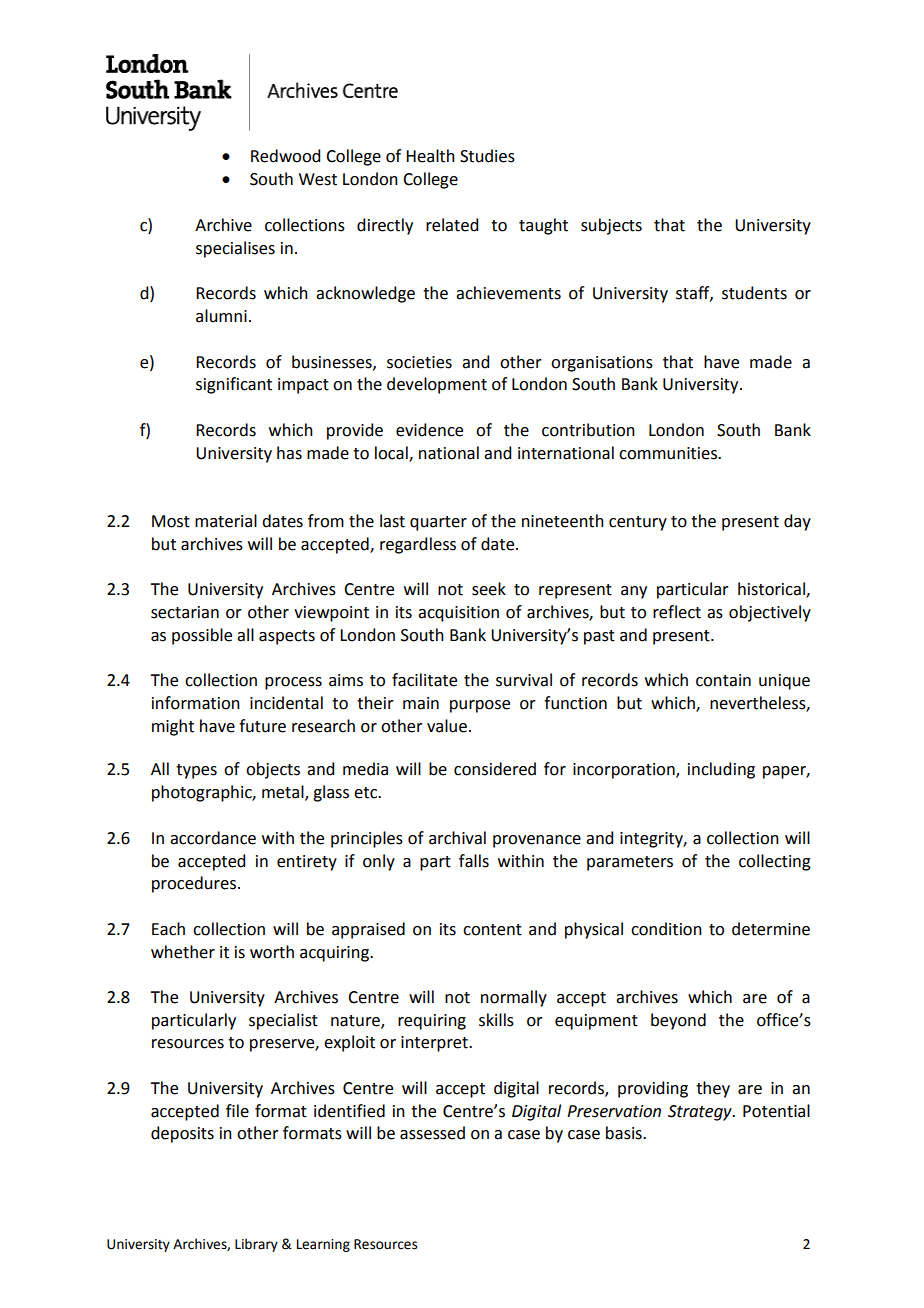  What do you see at coordinates (480, 706) in the page?
I see `purpose` at bounding box center [480, 706].
